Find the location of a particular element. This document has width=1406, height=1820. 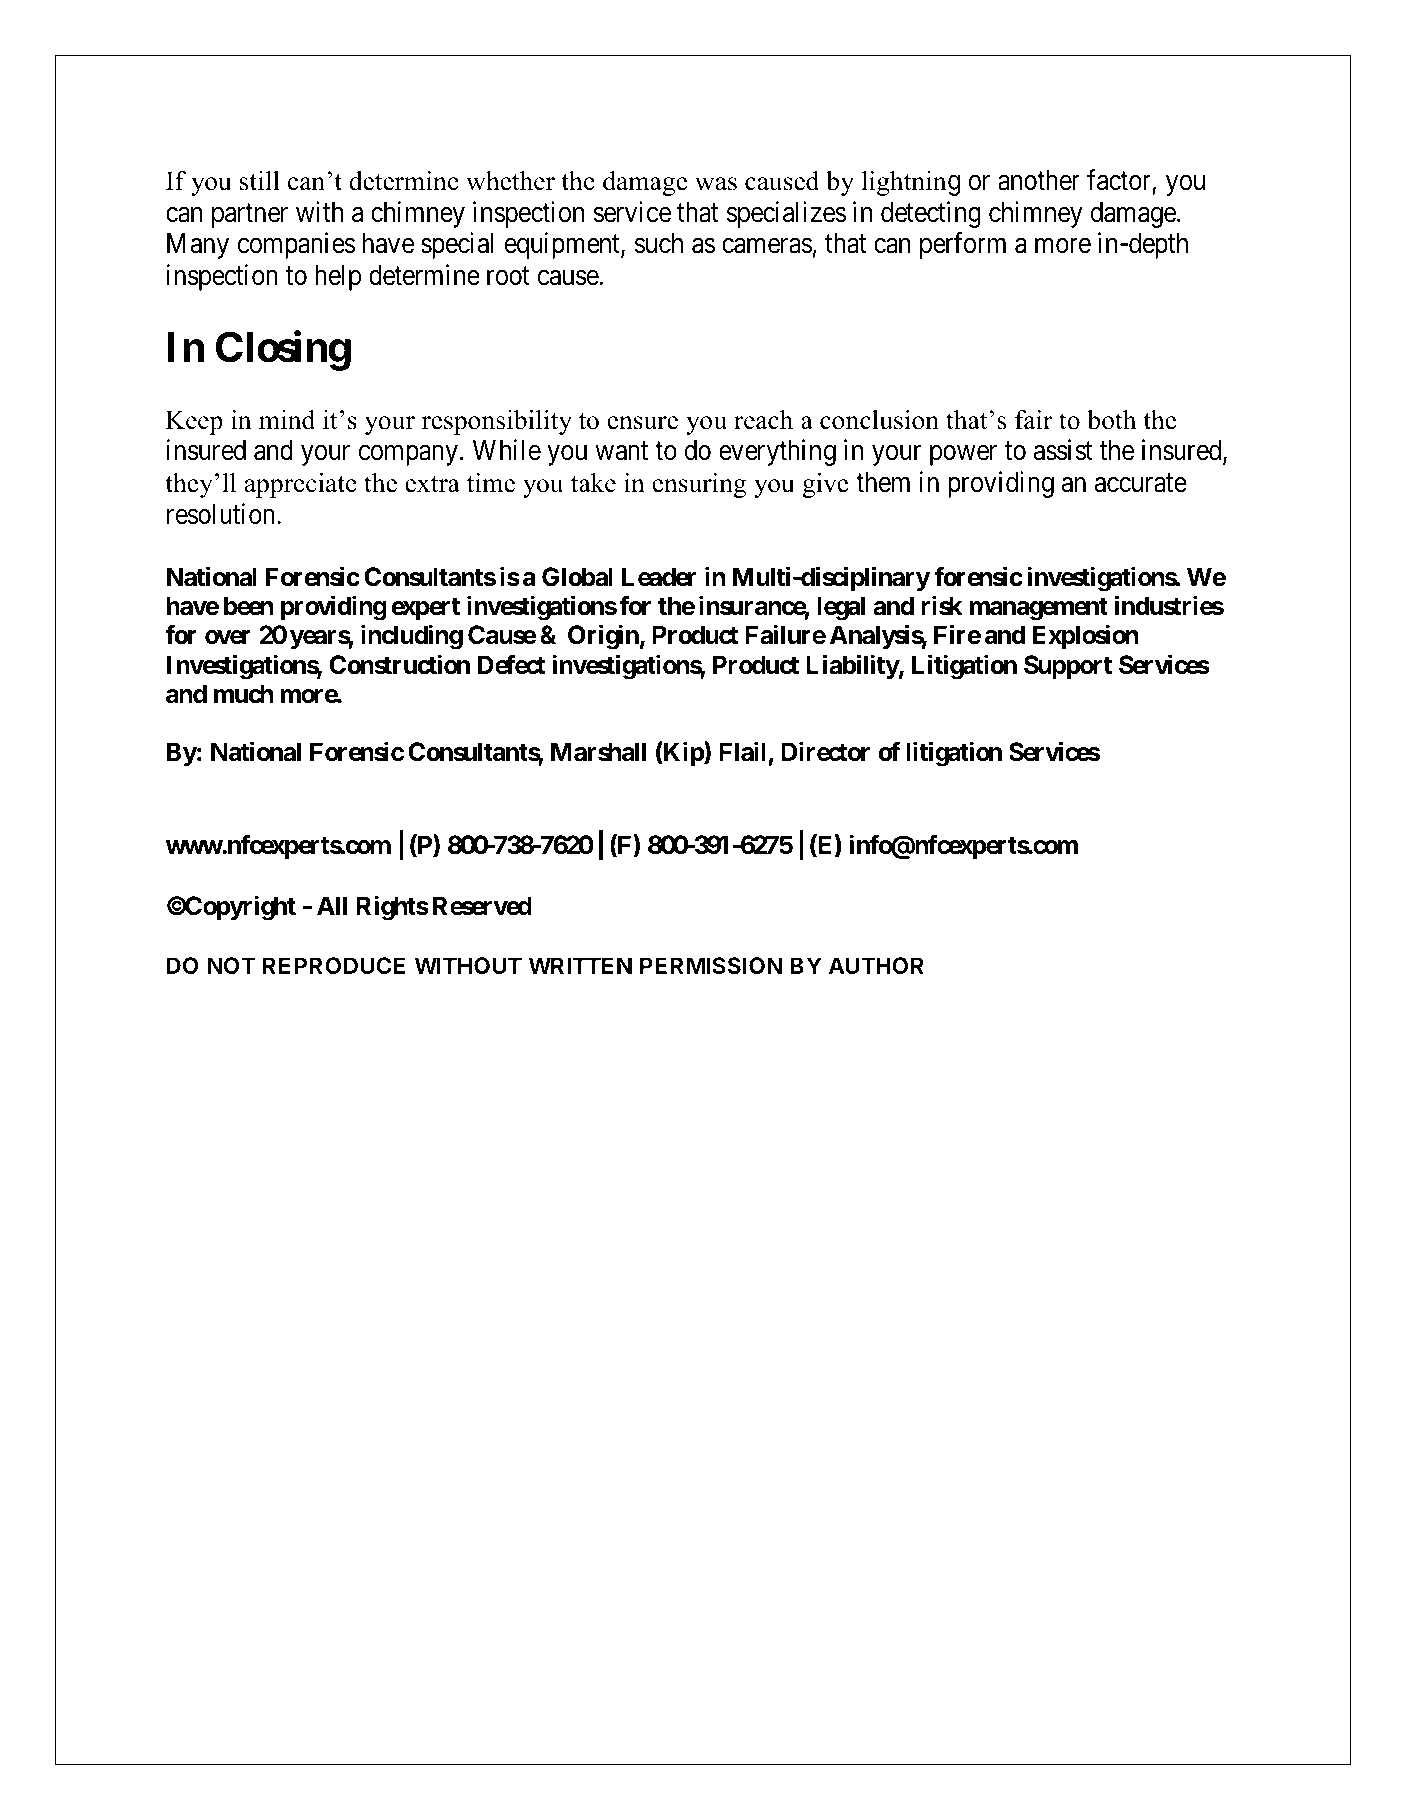

AUTHOR is located at coordinates (876, 965).
